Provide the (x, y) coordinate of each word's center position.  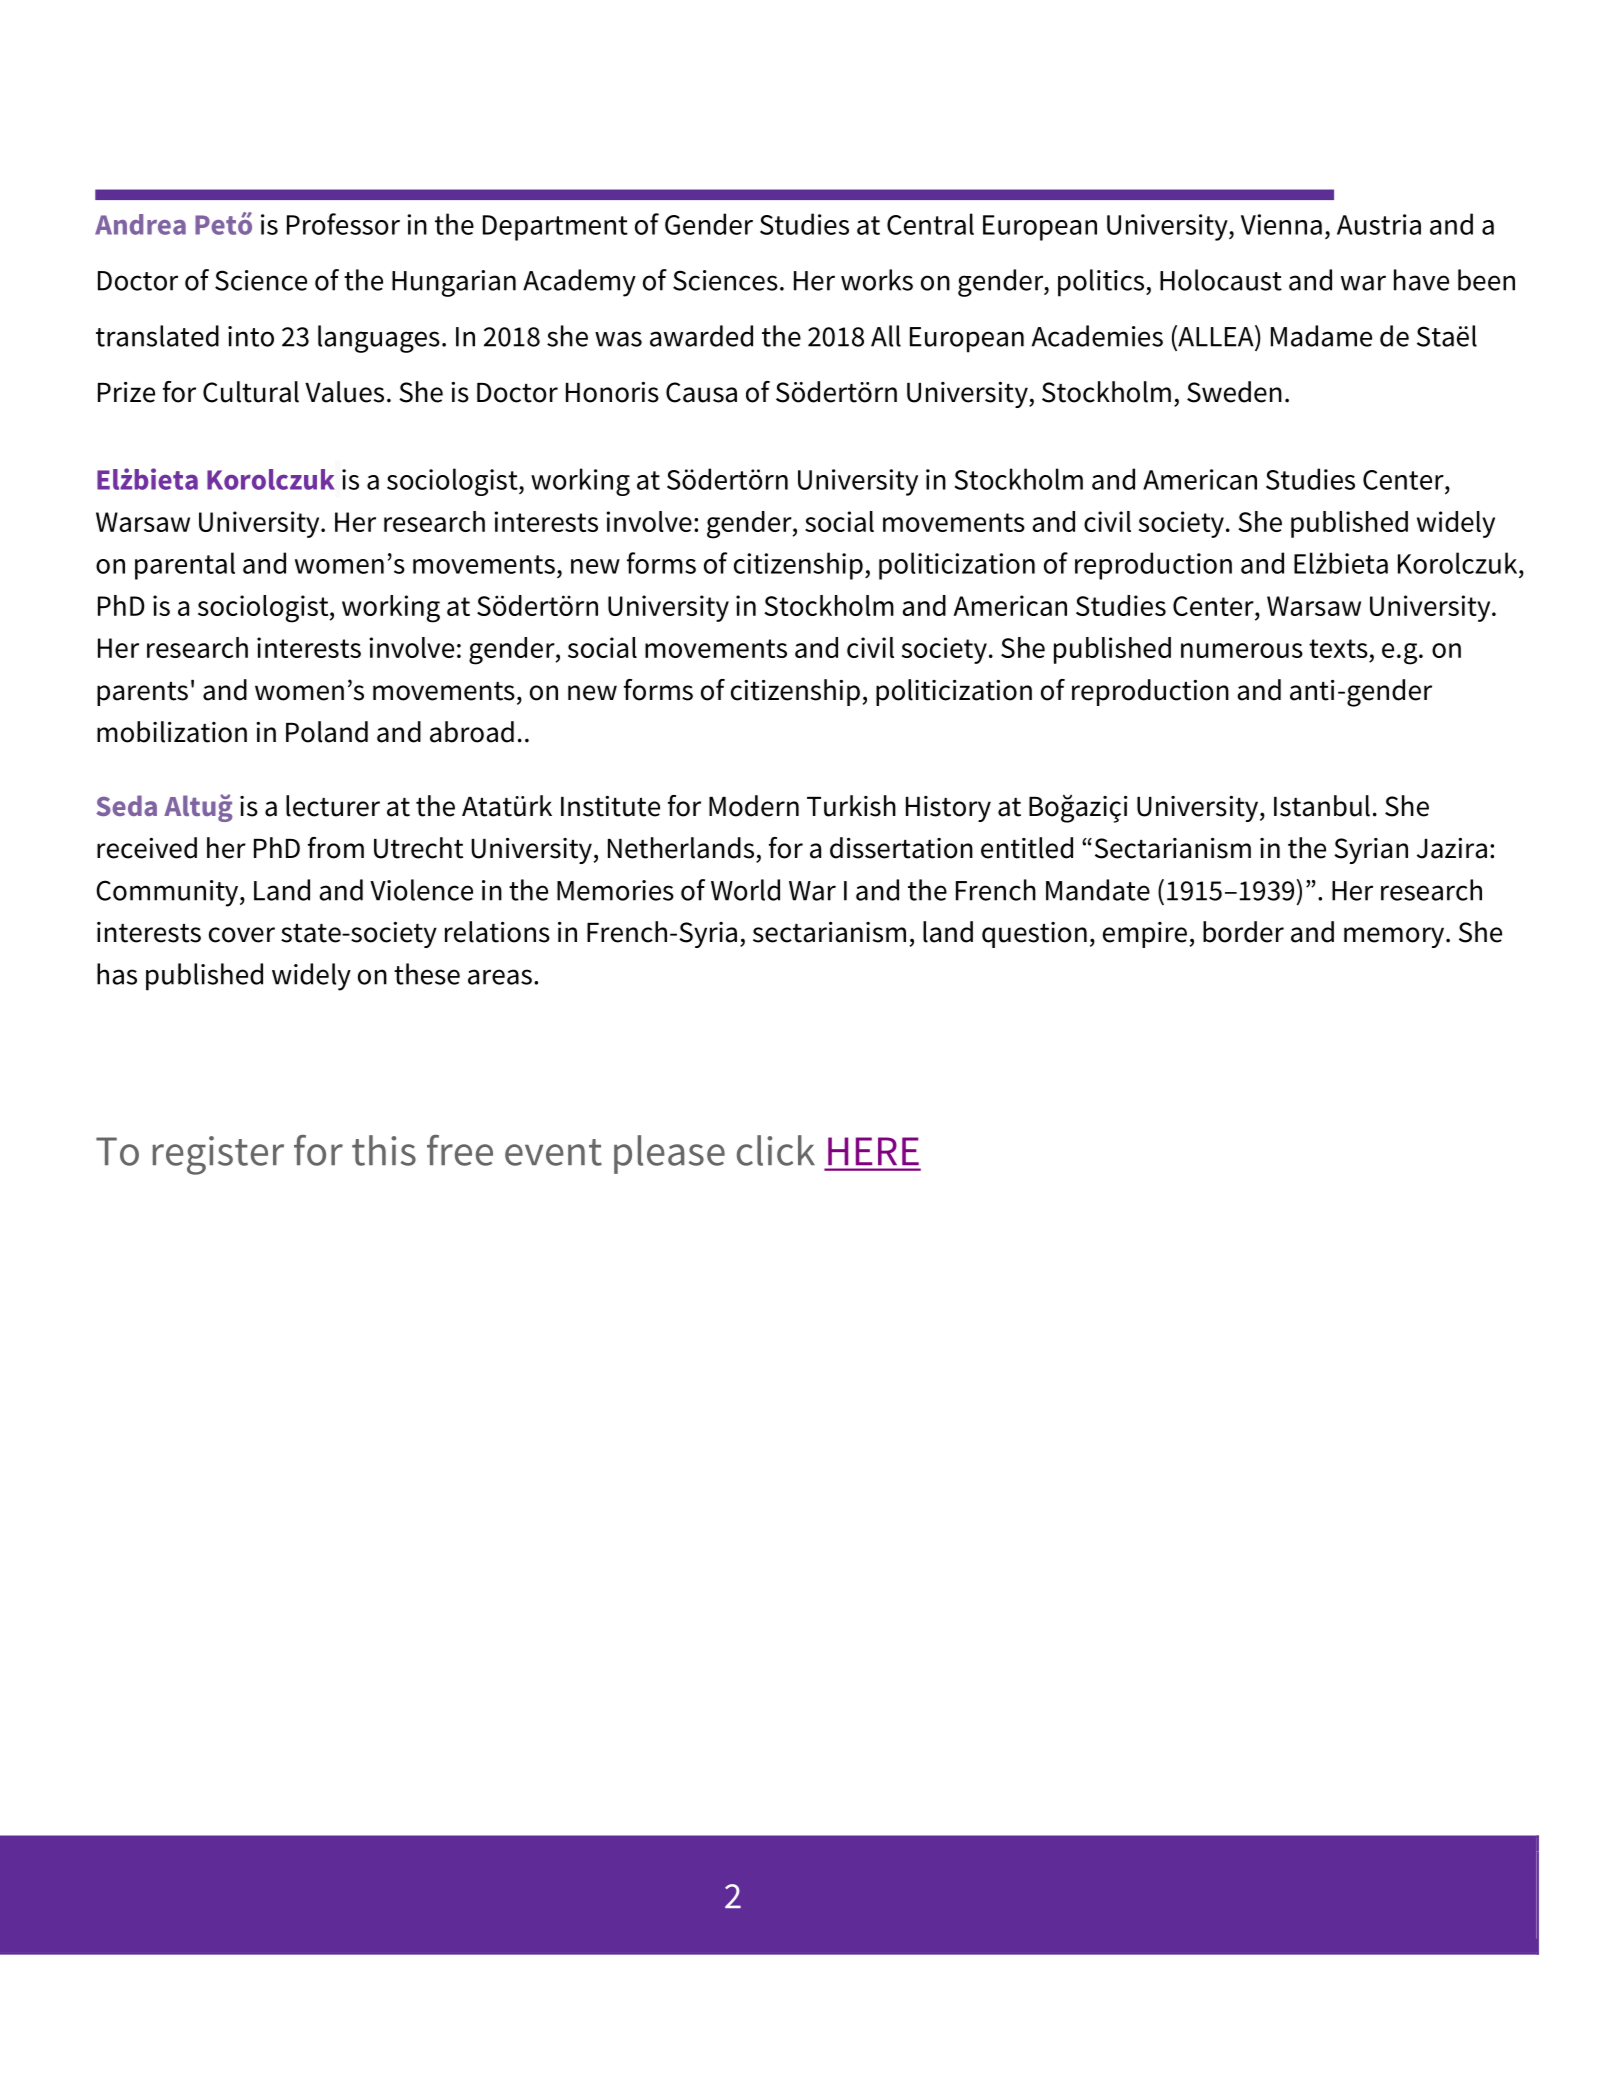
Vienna (1281, 224)
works (877, 280)
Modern (754, 806)
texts (1338, 648)
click (776, 1150)
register (218, 1155)
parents (142, 694)
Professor (343, 224)
